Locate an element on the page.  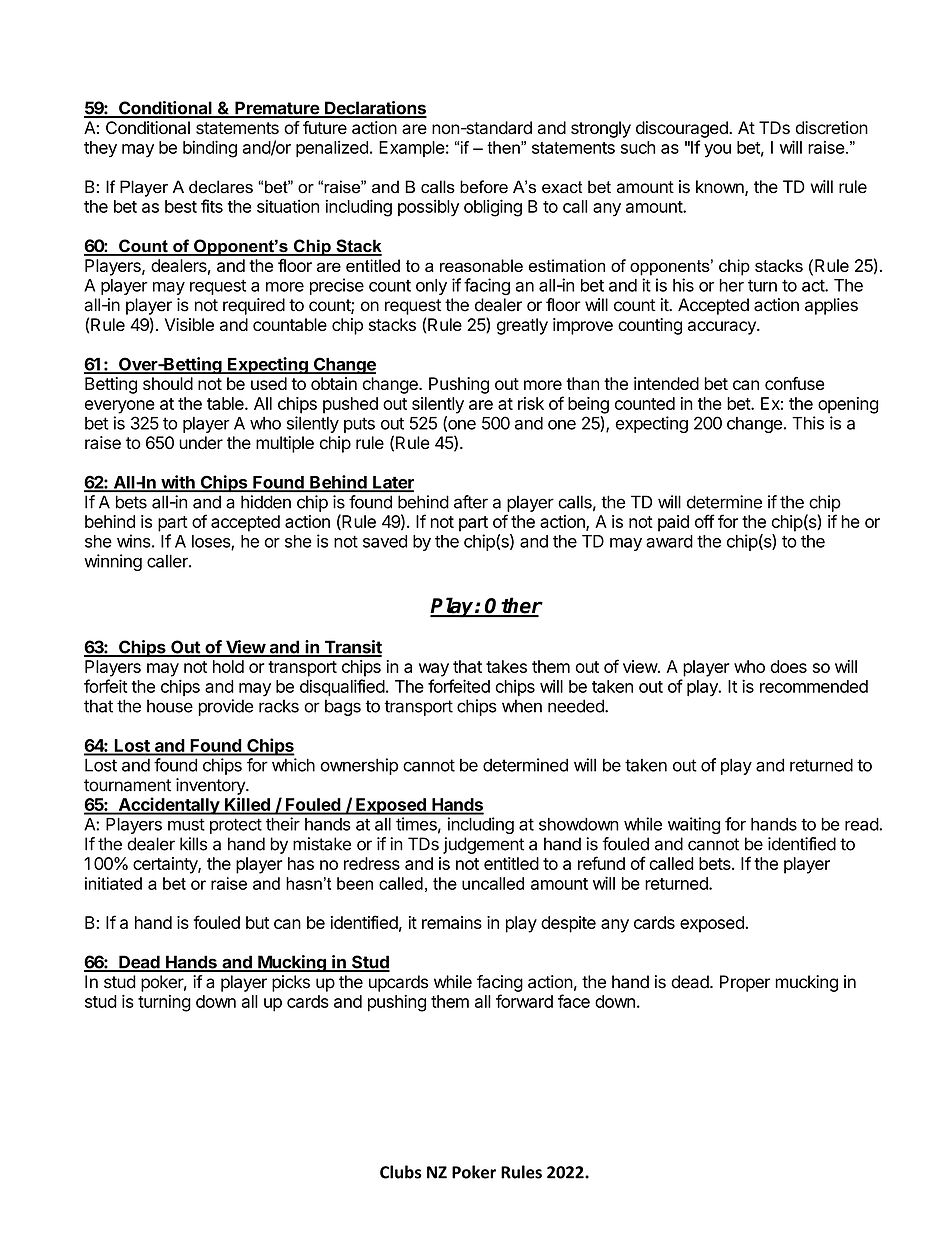
binding is located at coordinates (210, 149).
